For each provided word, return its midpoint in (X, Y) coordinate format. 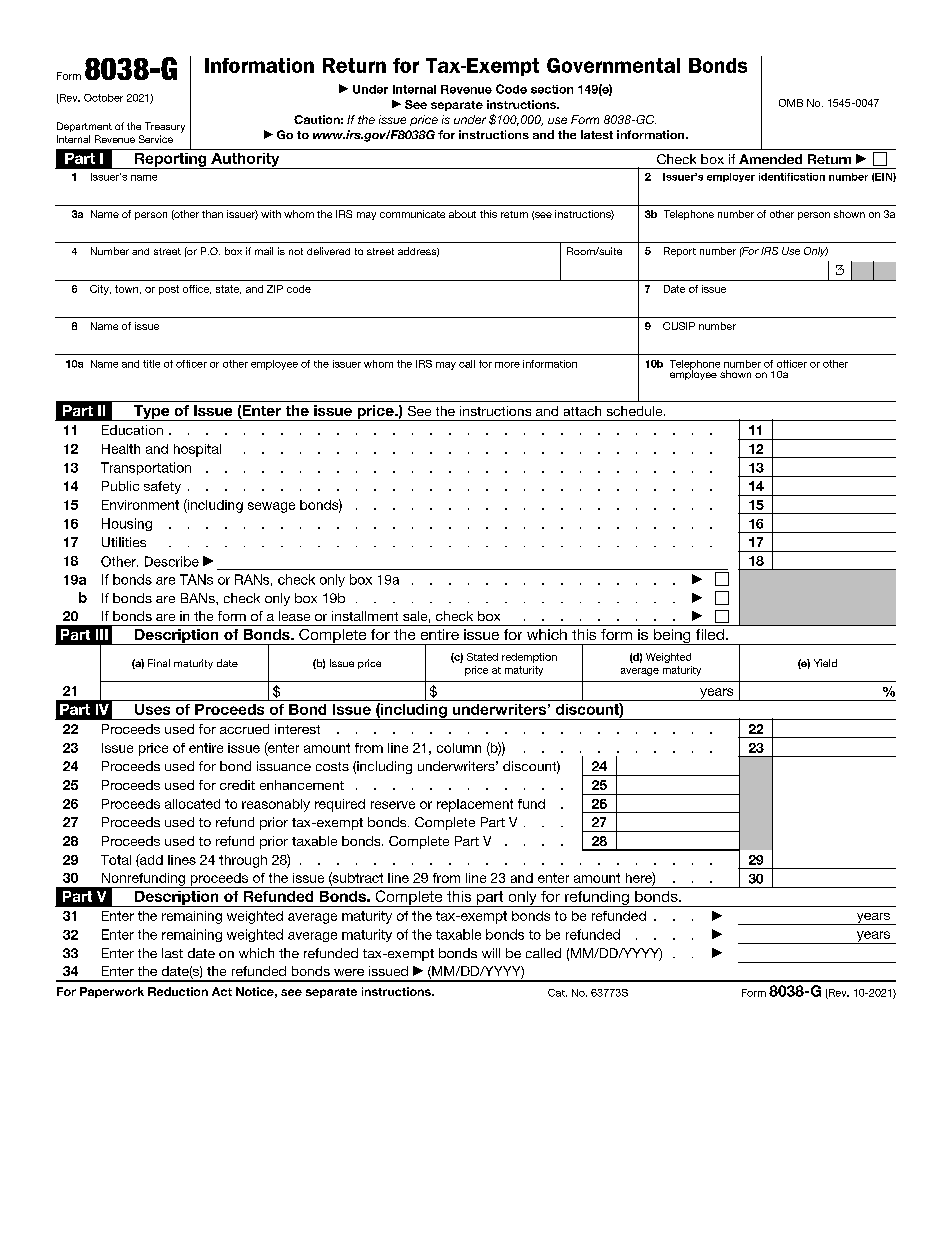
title (151, 364)
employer (731, 177)
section (552, 89)
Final (159, 663)
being (672, 637)
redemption (529, 658)
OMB (791, 103)
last (172, 953)
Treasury (165, 127)
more (507, 365)
